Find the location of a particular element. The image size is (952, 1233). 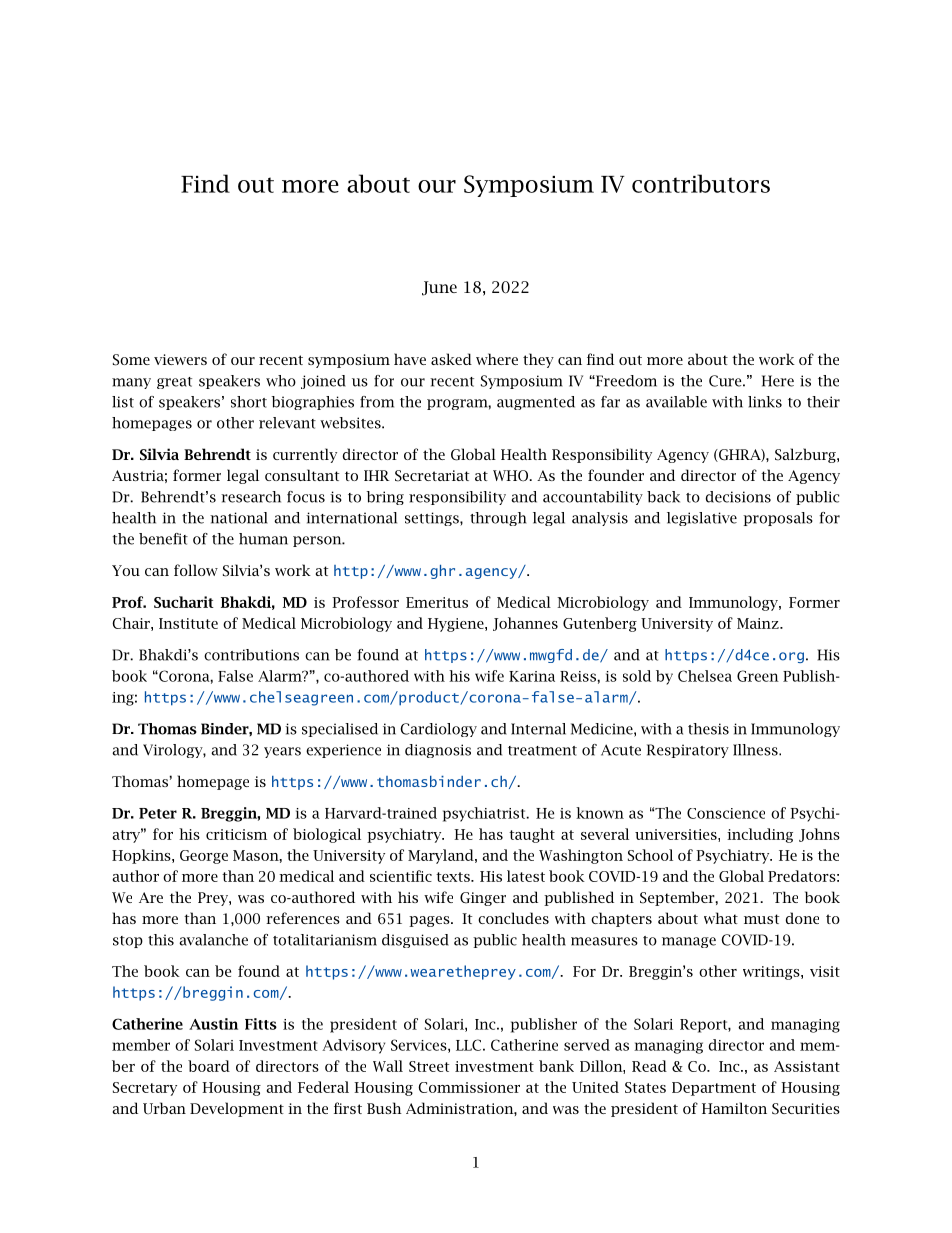

research is located at coordinates (251, 497).
